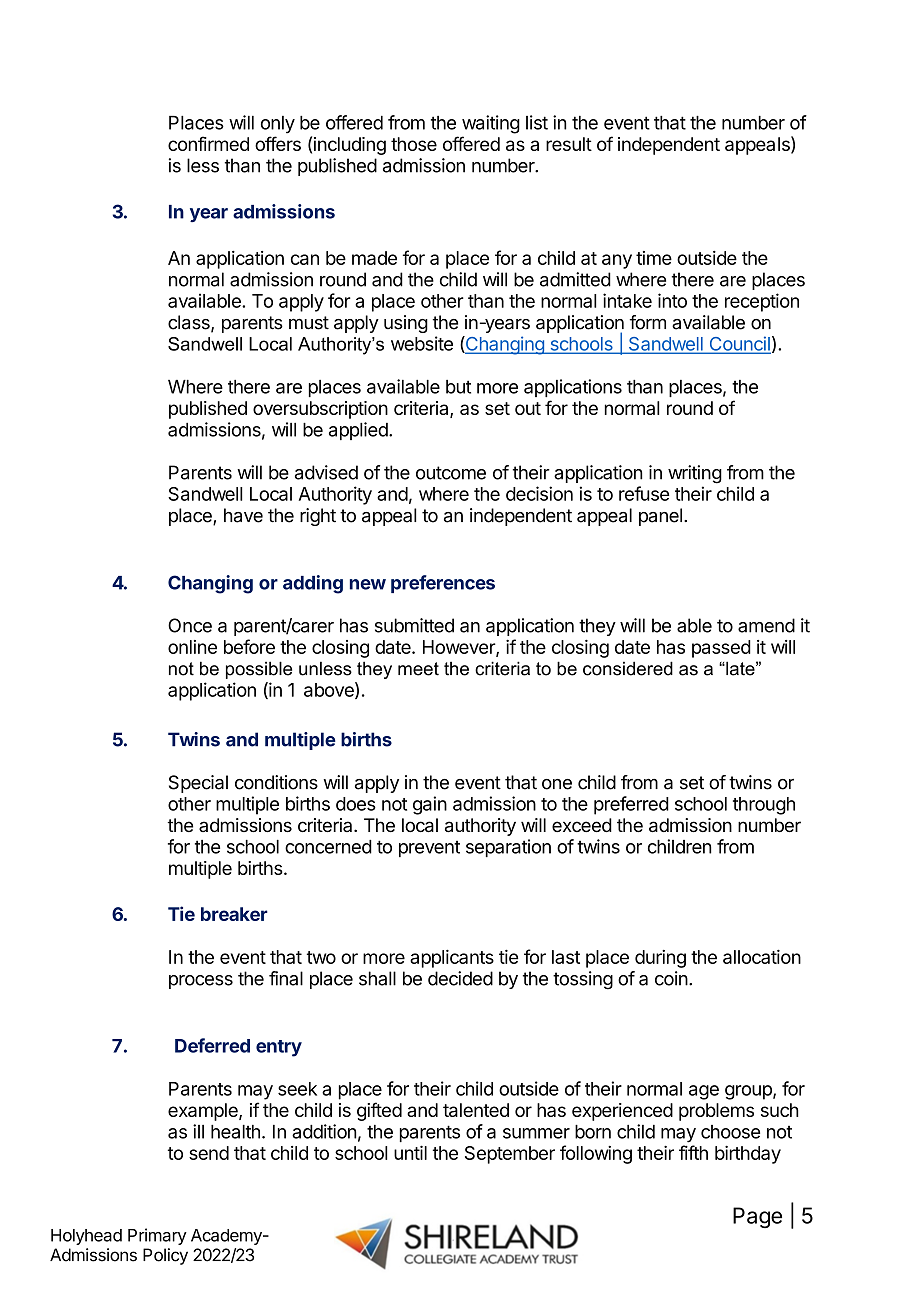  I want to click on time, so click(654, 258).
